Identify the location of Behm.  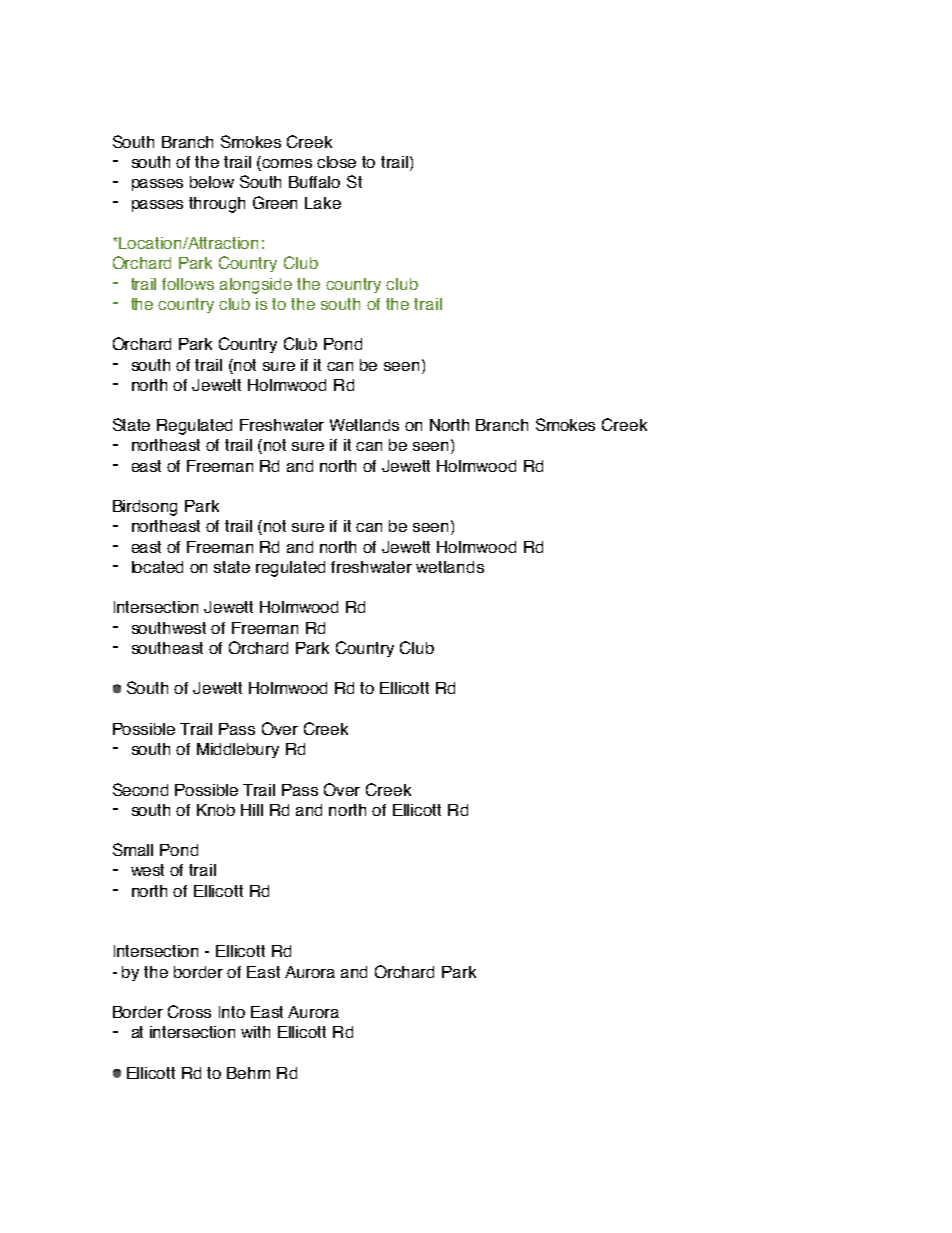
(248, 1073).
